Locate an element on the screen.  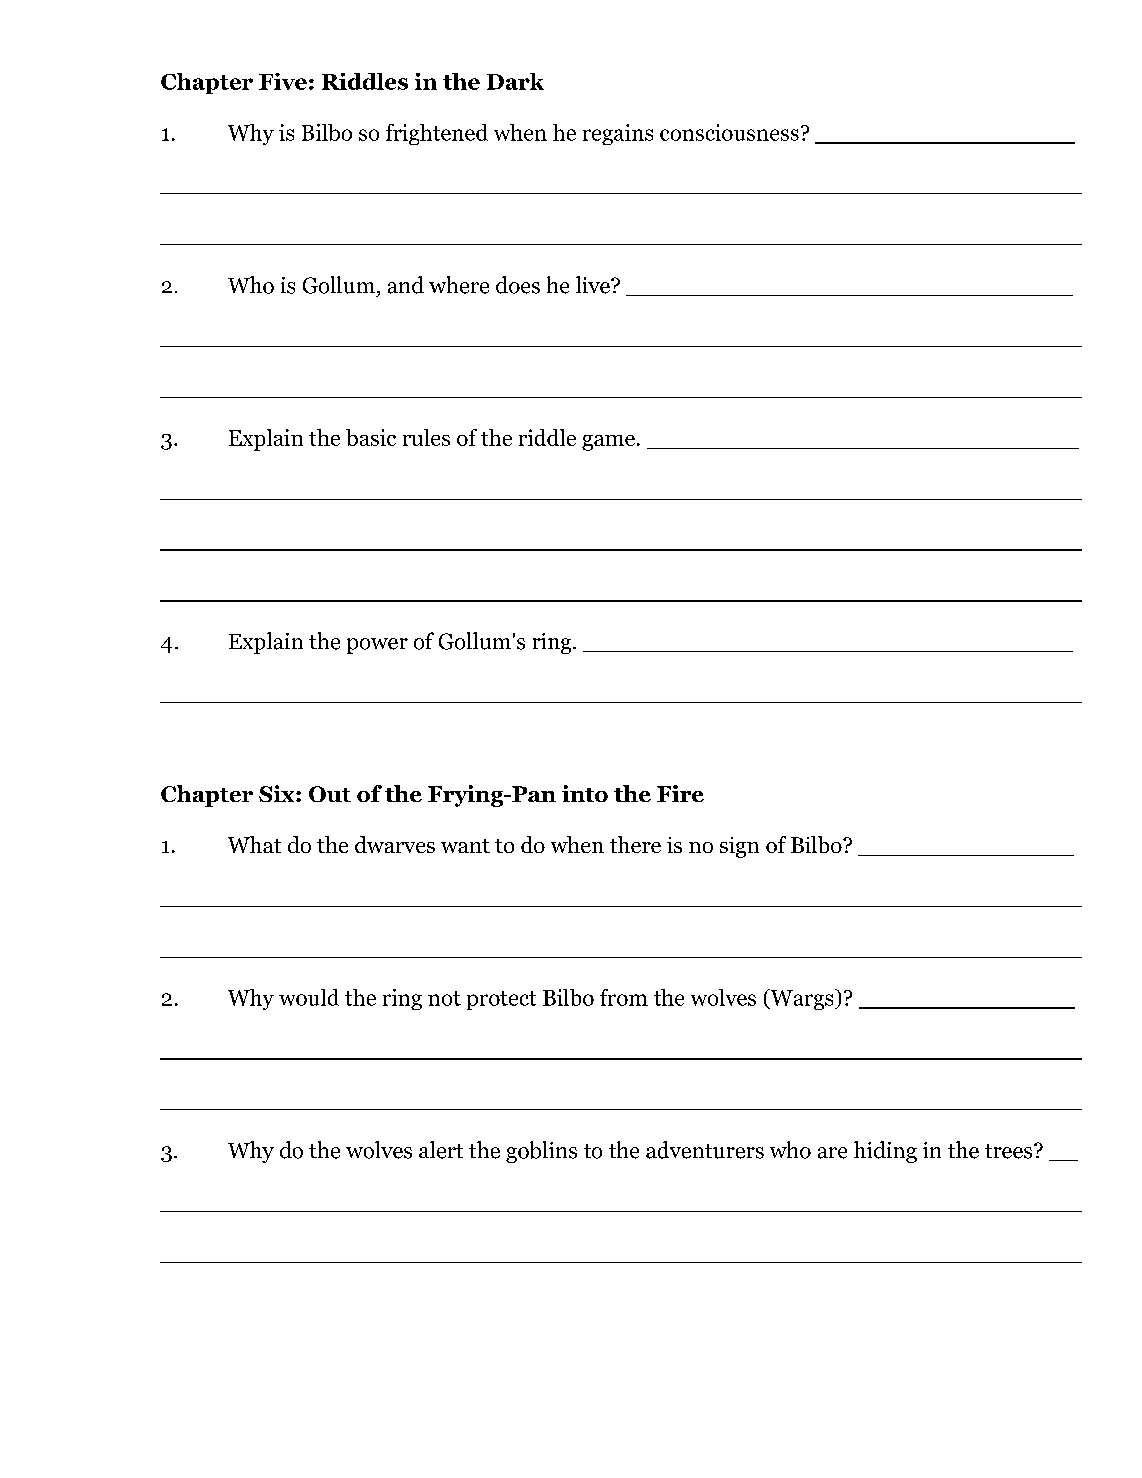
Five is located at coordinates (283, 81).
